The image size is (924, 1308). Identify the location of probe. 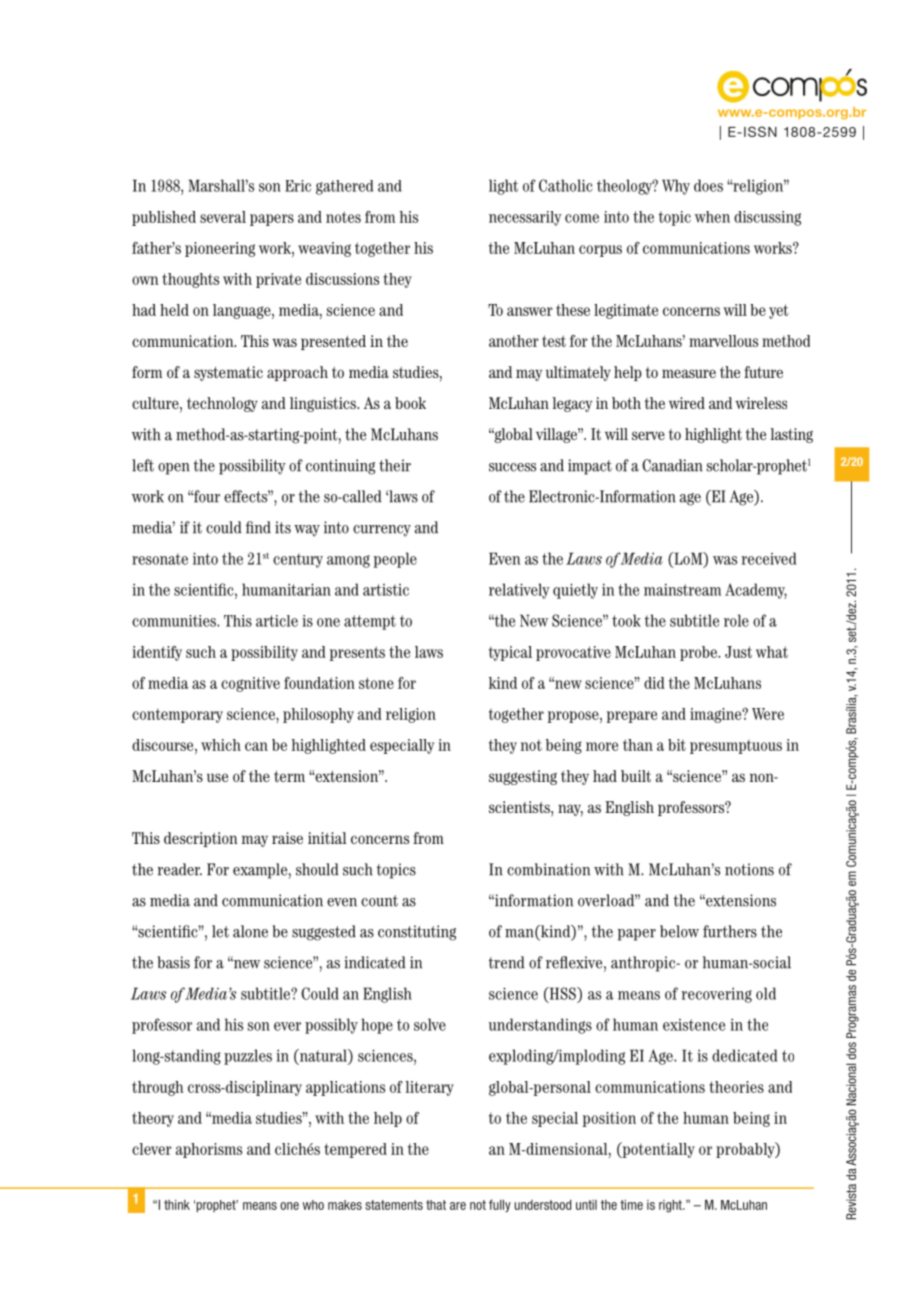
(699, 653).
